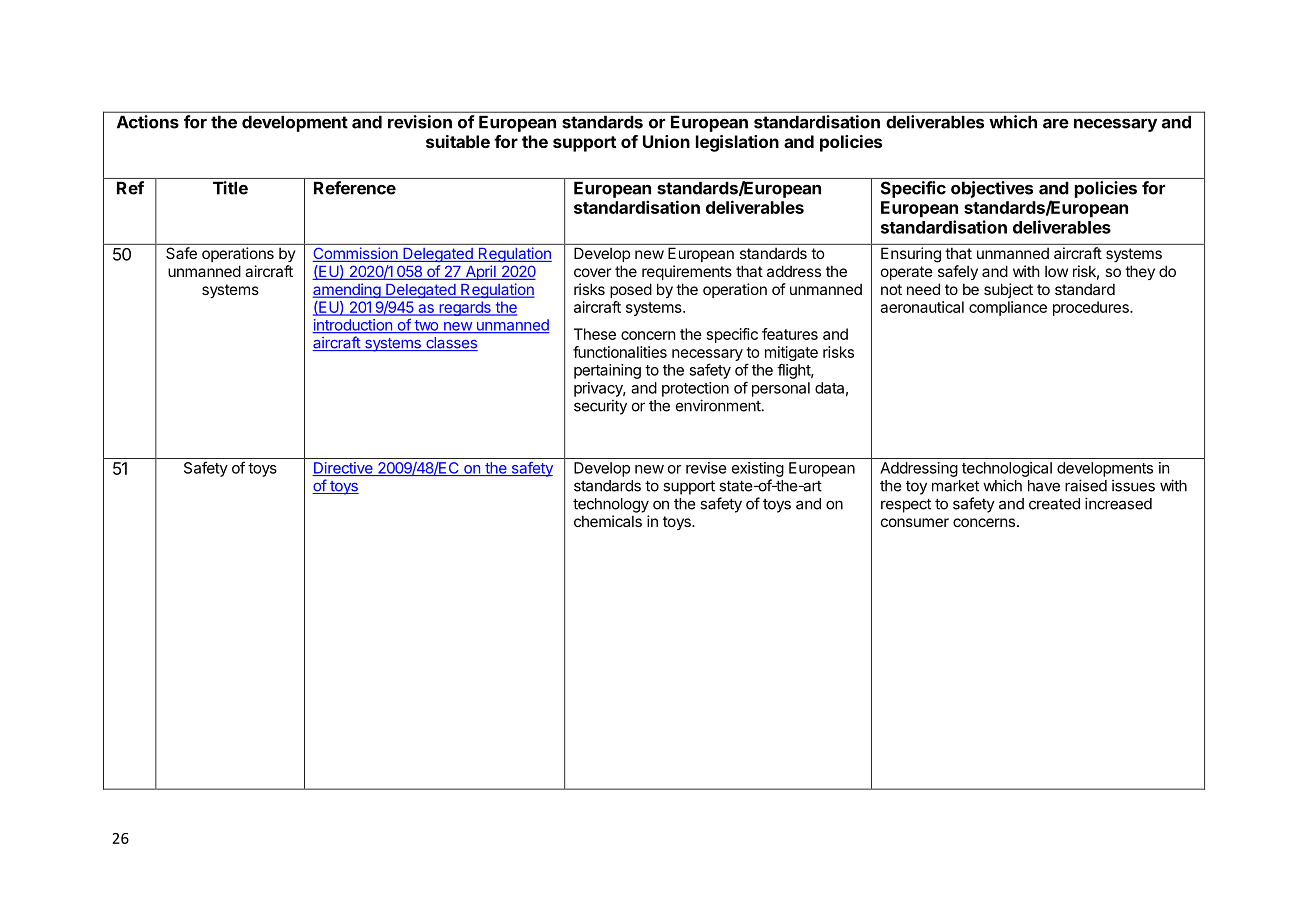 Image resolution: width=1308 pixels, height=924 pixels. I want to click on technology, so click(611, 505).
